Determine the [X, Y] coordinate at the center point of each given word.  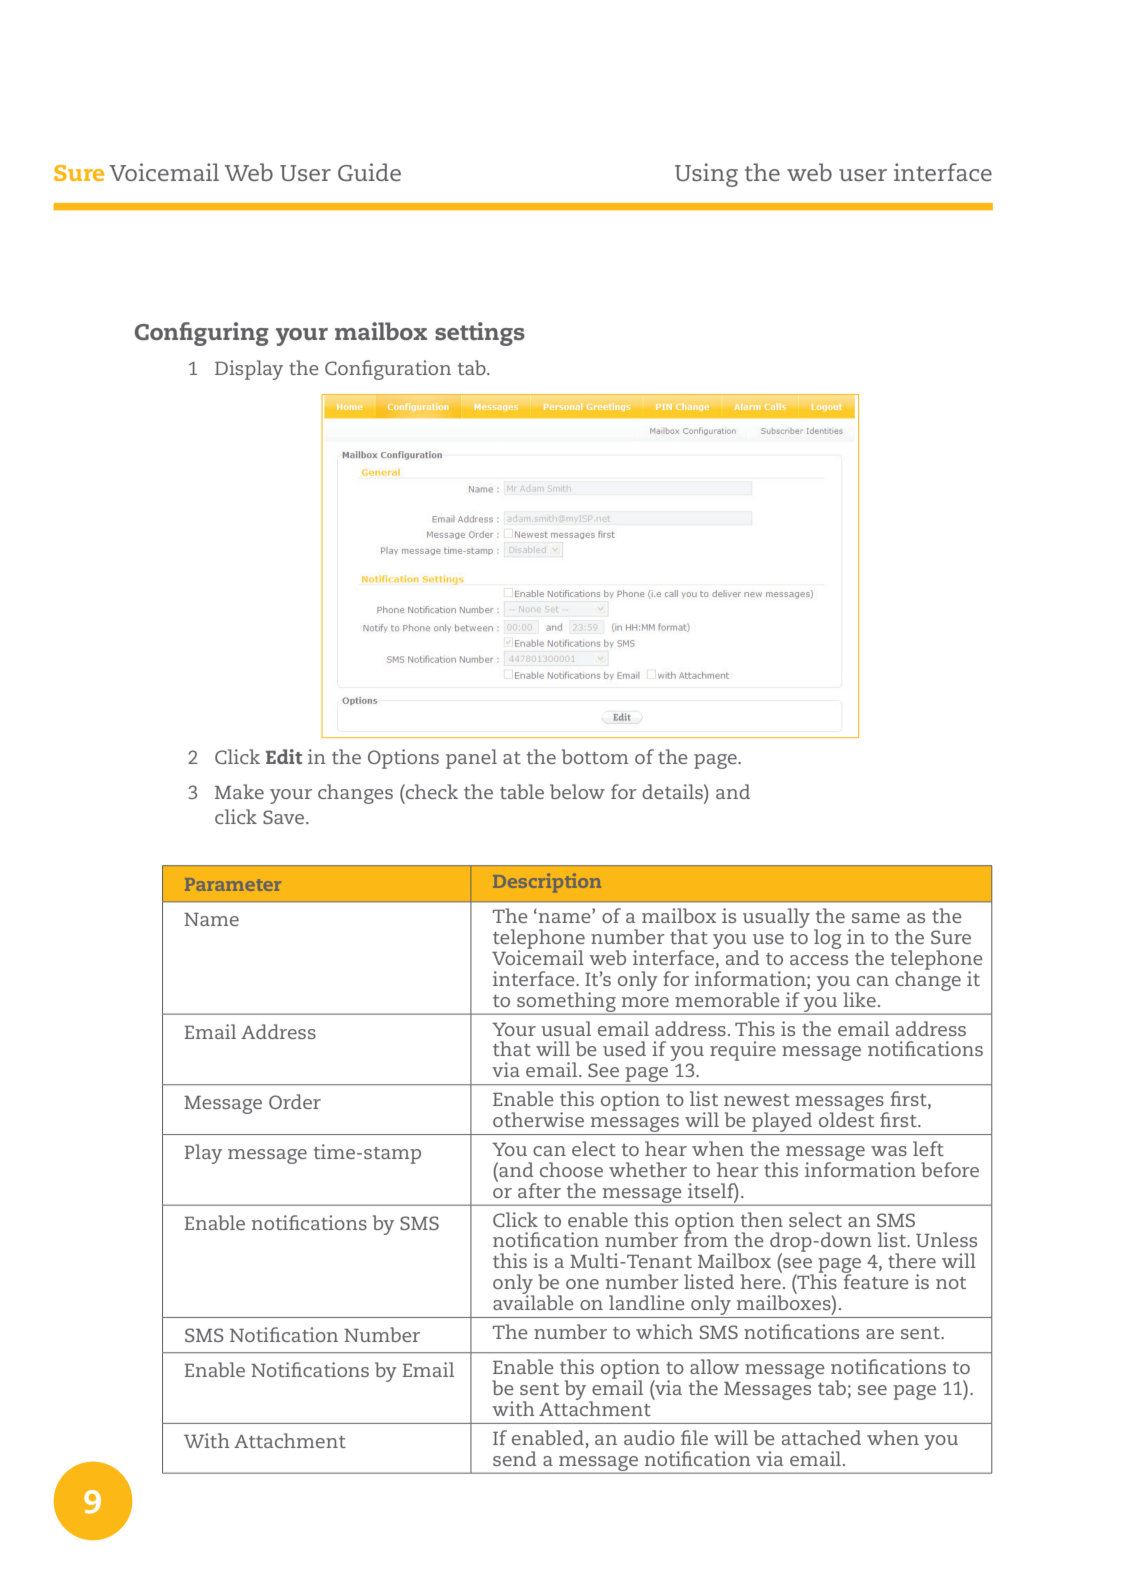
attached [821, 1437]
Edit [284, 756]
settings [480, 334]
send [514, 1458]
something [566, 1003]
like [859, 999]
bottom [595, 756]
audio [649, 1437]
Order [295, 1101]
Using [706, 175]
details [673, 791]
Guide [369, 172]
